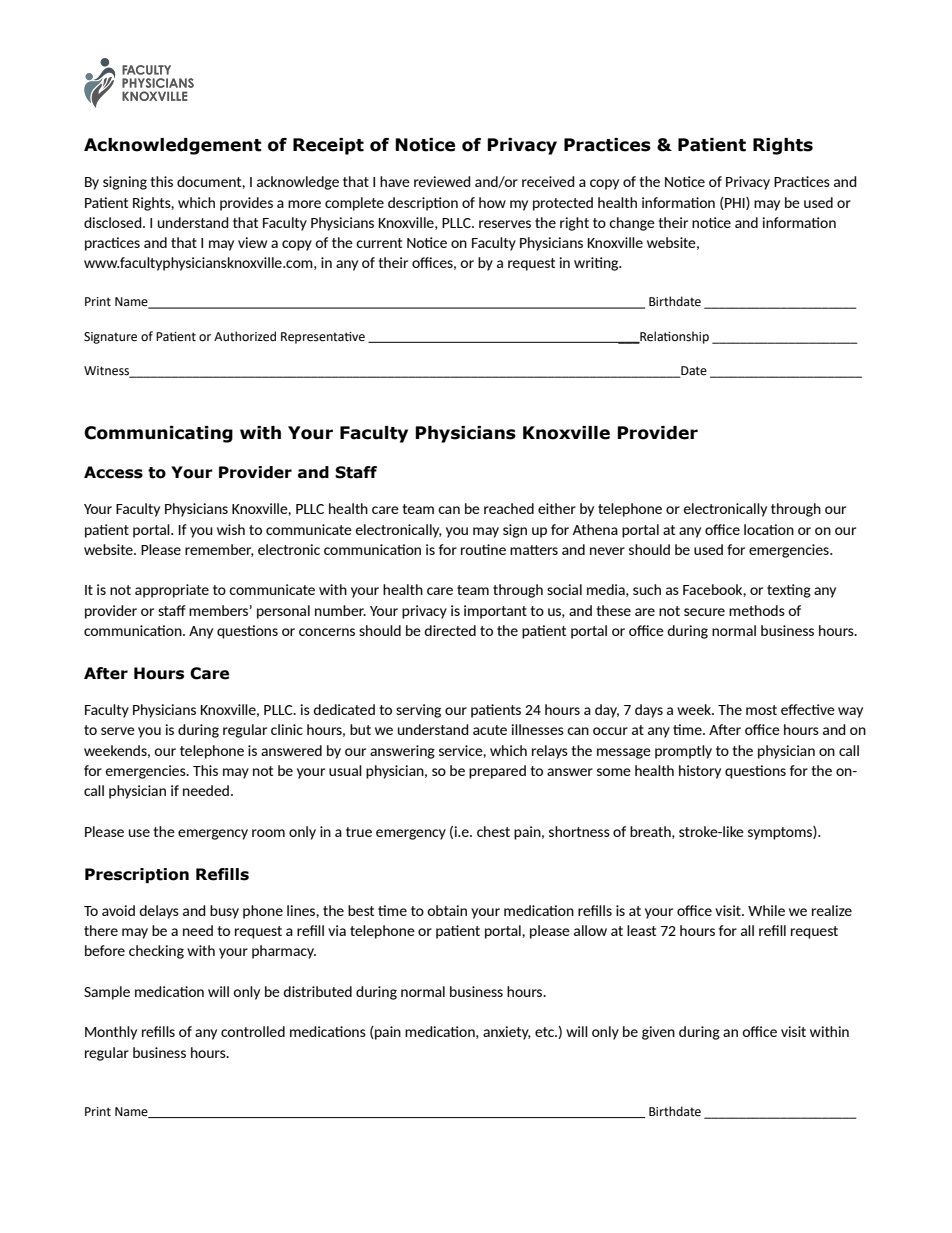 This page has height=1233, width=952. Describe the element at coordinates (158, 434) in the page. I see `Communicating` at that location.
